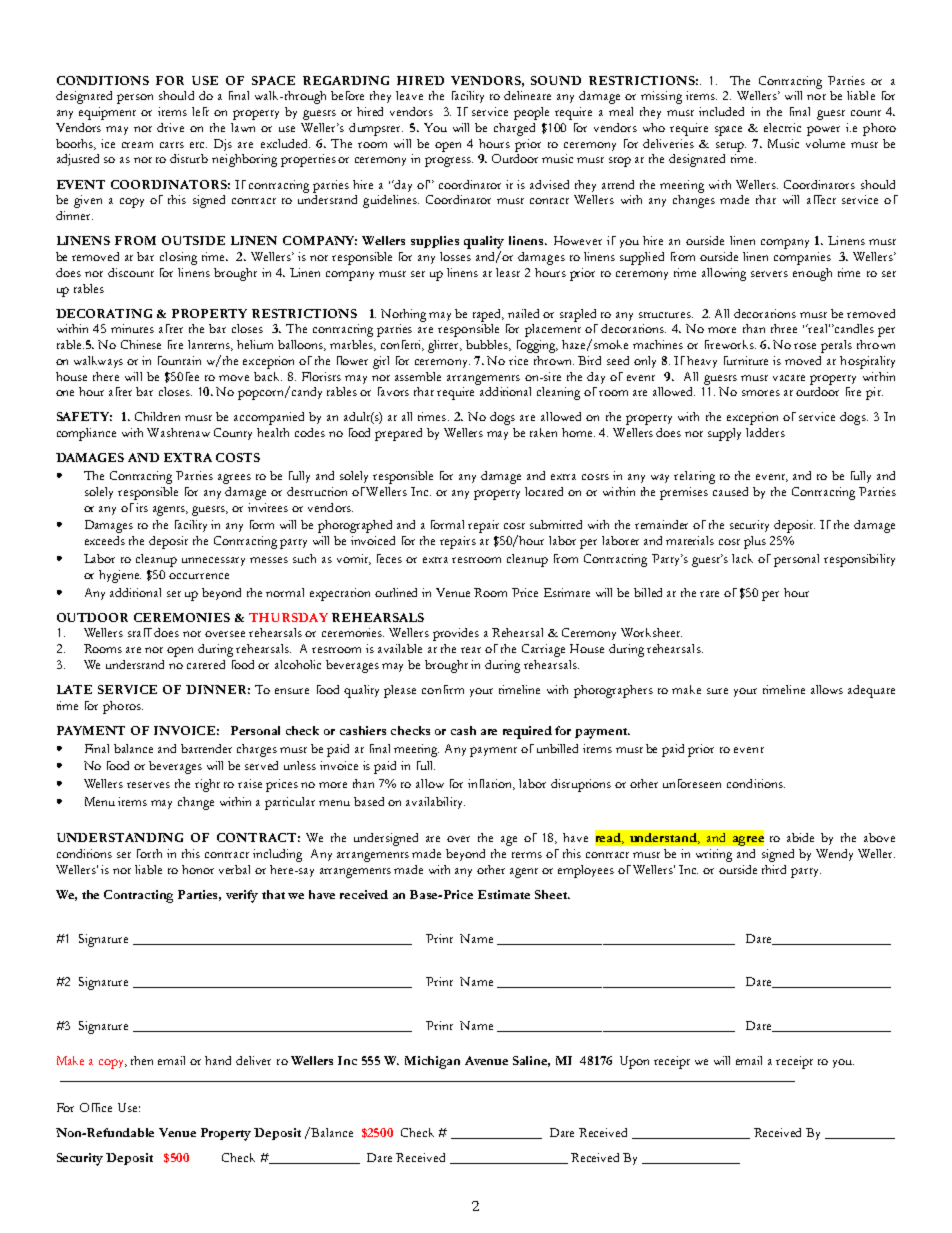 This image has width=952, height=1233. I want to click on bartender, so click(206, 748).
